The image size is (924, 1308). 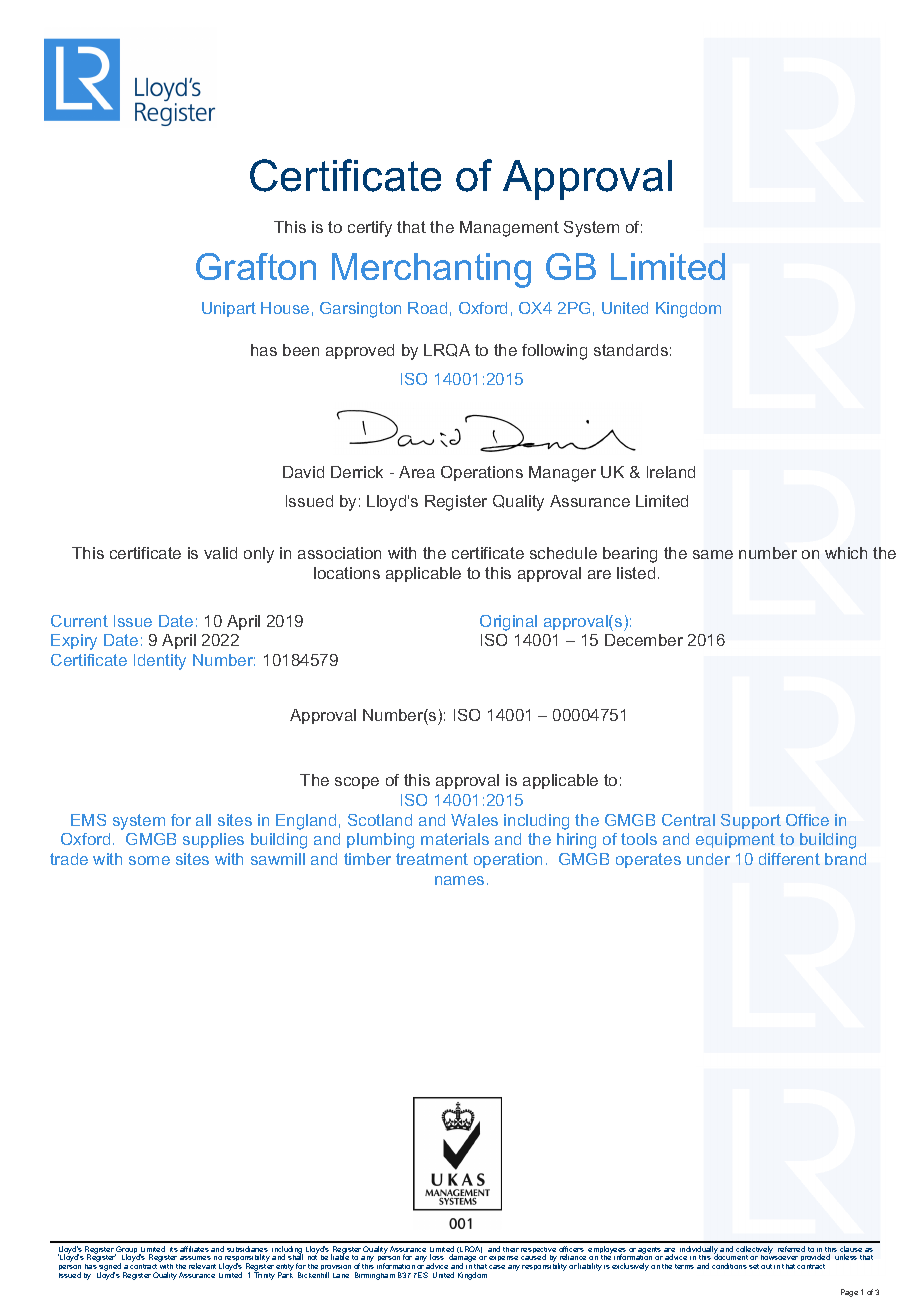 I want to click on standards, so click(x=631, y=350).
